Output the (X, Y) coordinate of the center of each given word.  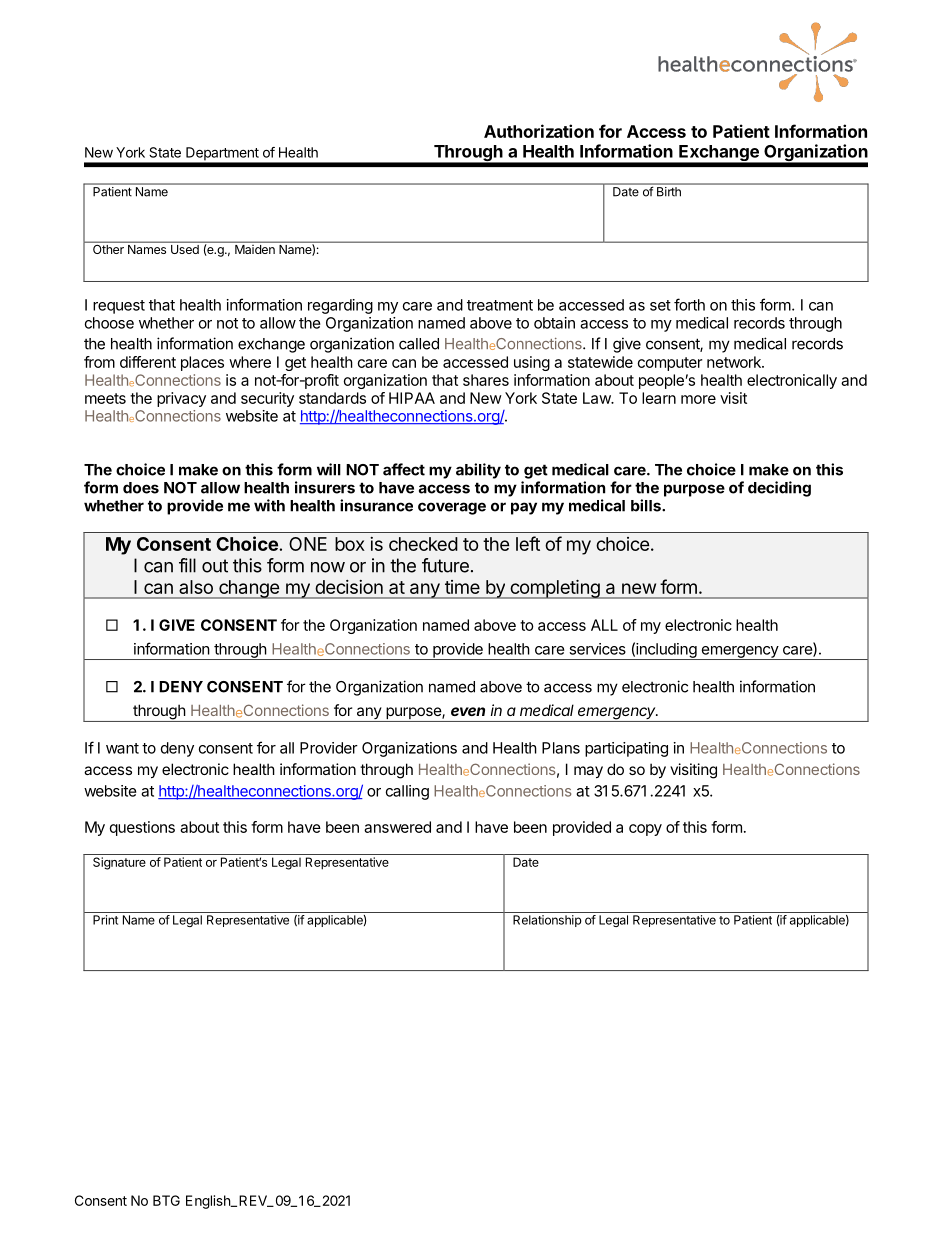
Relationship (547, 921)
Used (185, 249)
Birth (669, 191)
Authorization (539, 131)
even (468, 711)
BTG (166, 1200)
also (196, 587)
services (597, 649)
